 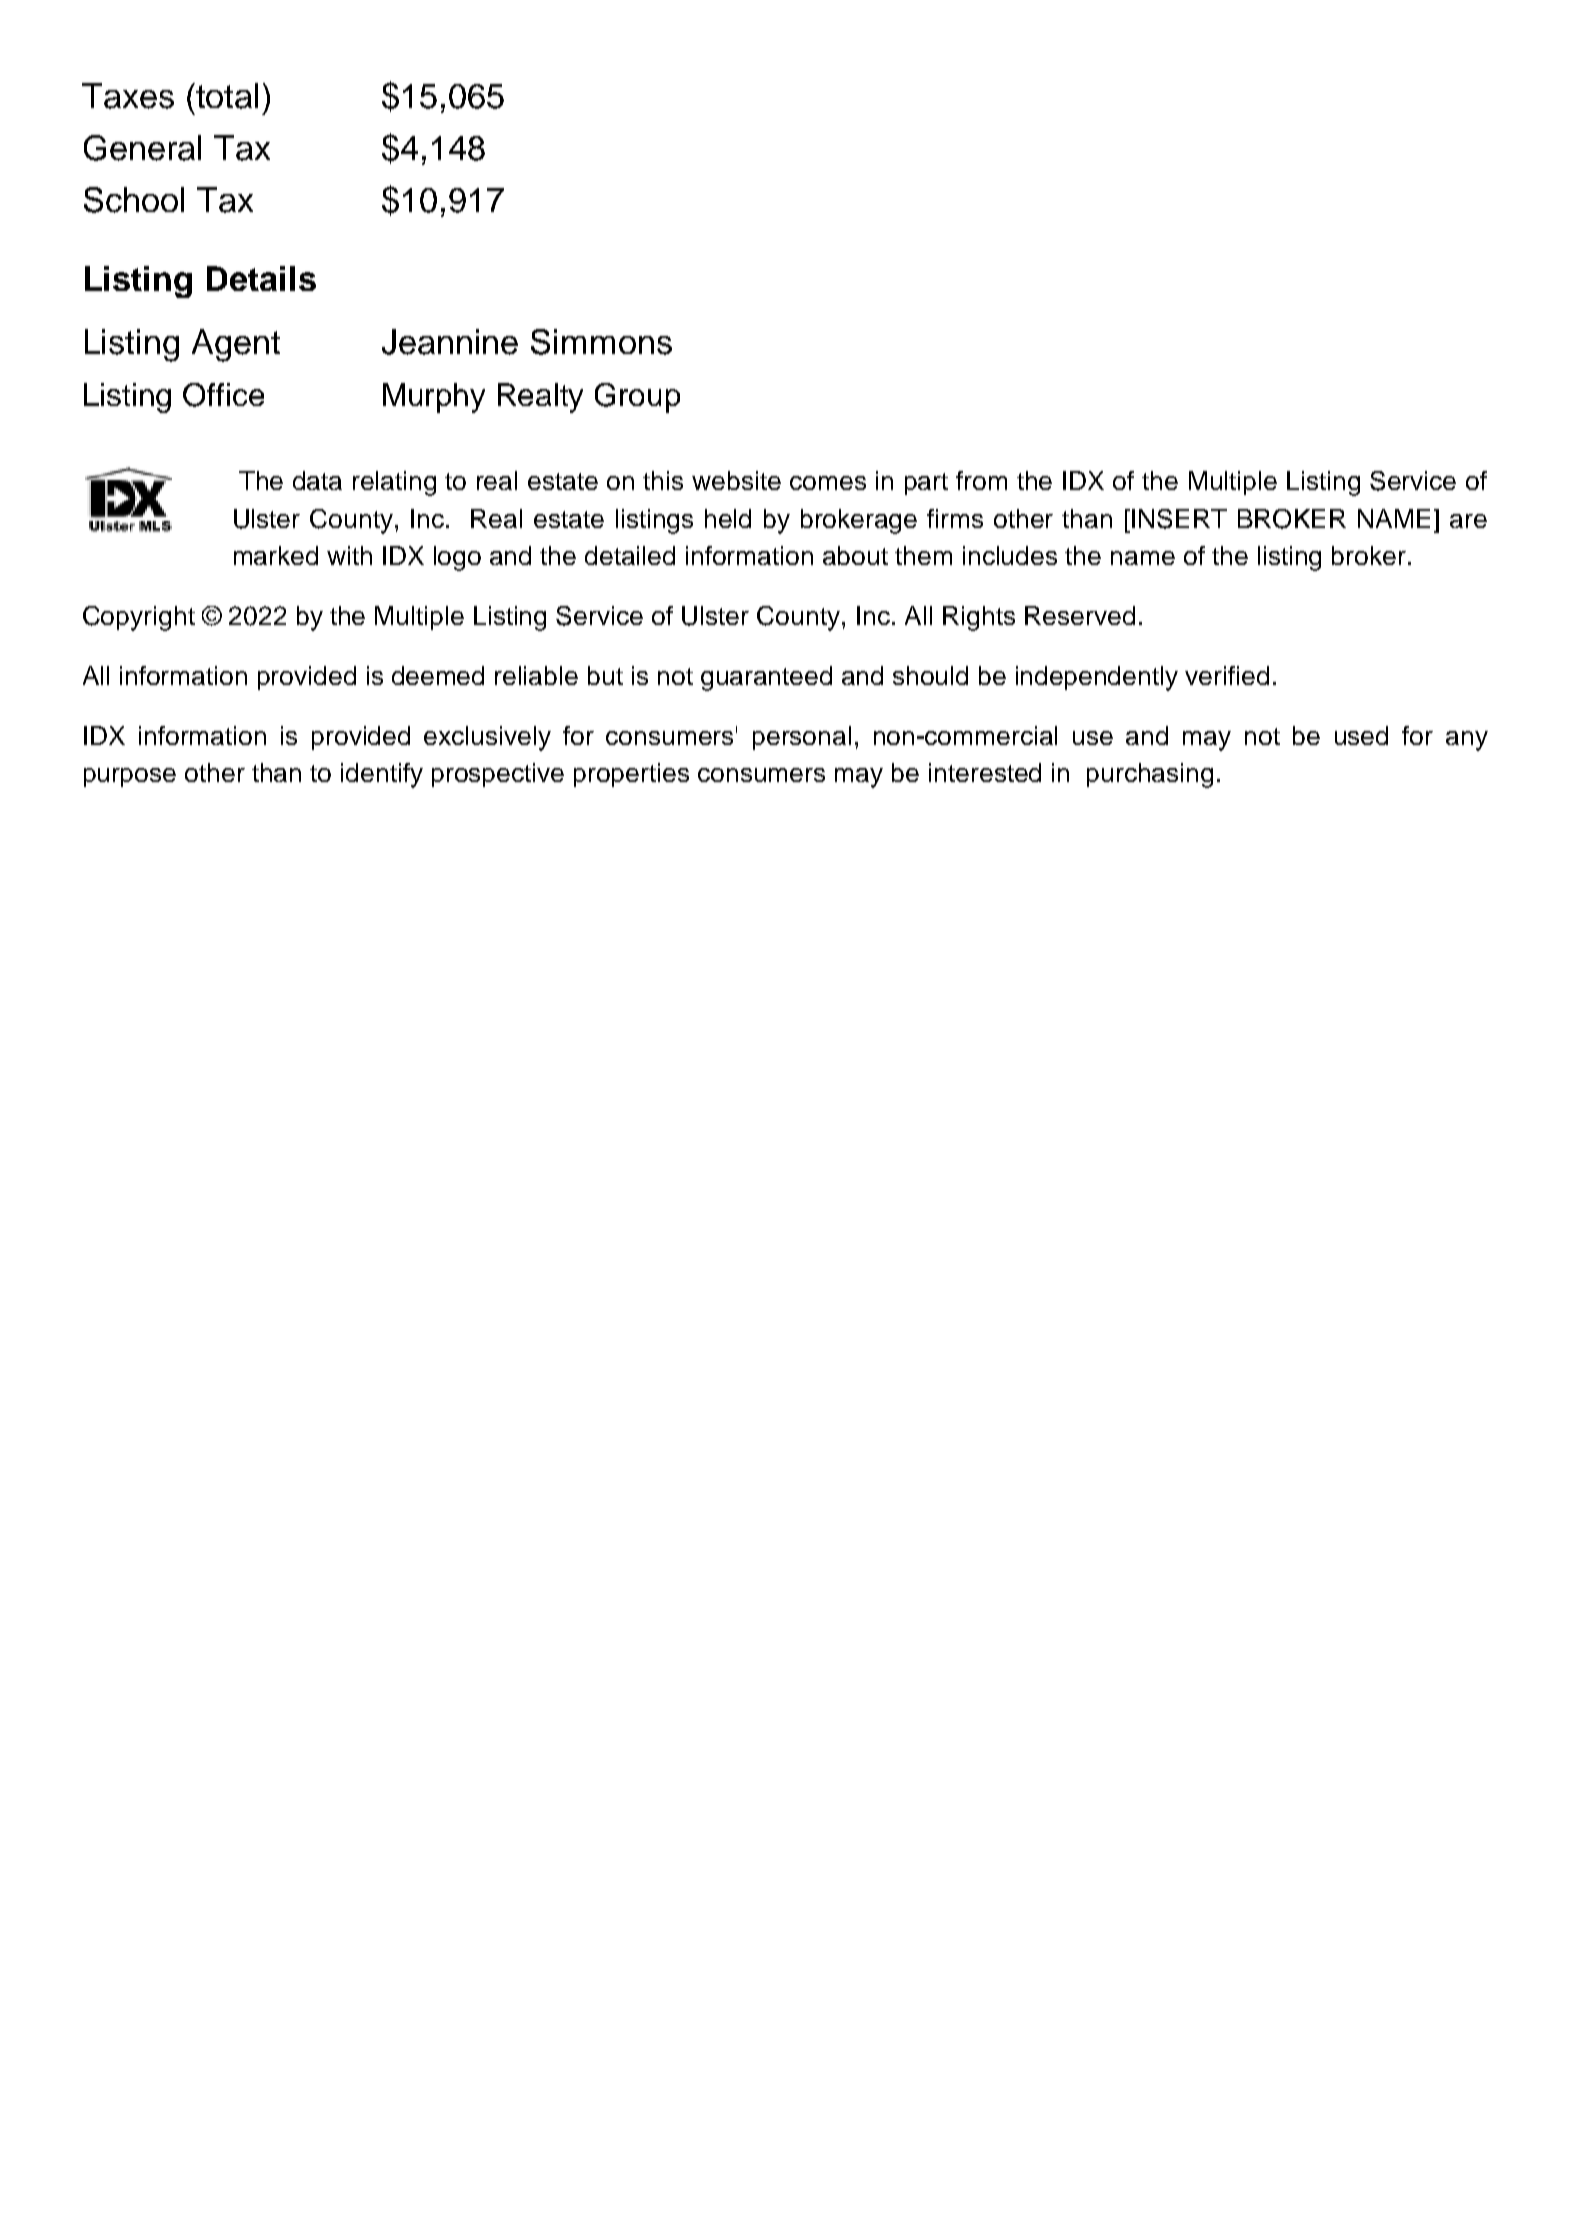 What do you see at coordinates (637, 398) in the screenshot?
I see `Group` at bounding box center [637, 398].
